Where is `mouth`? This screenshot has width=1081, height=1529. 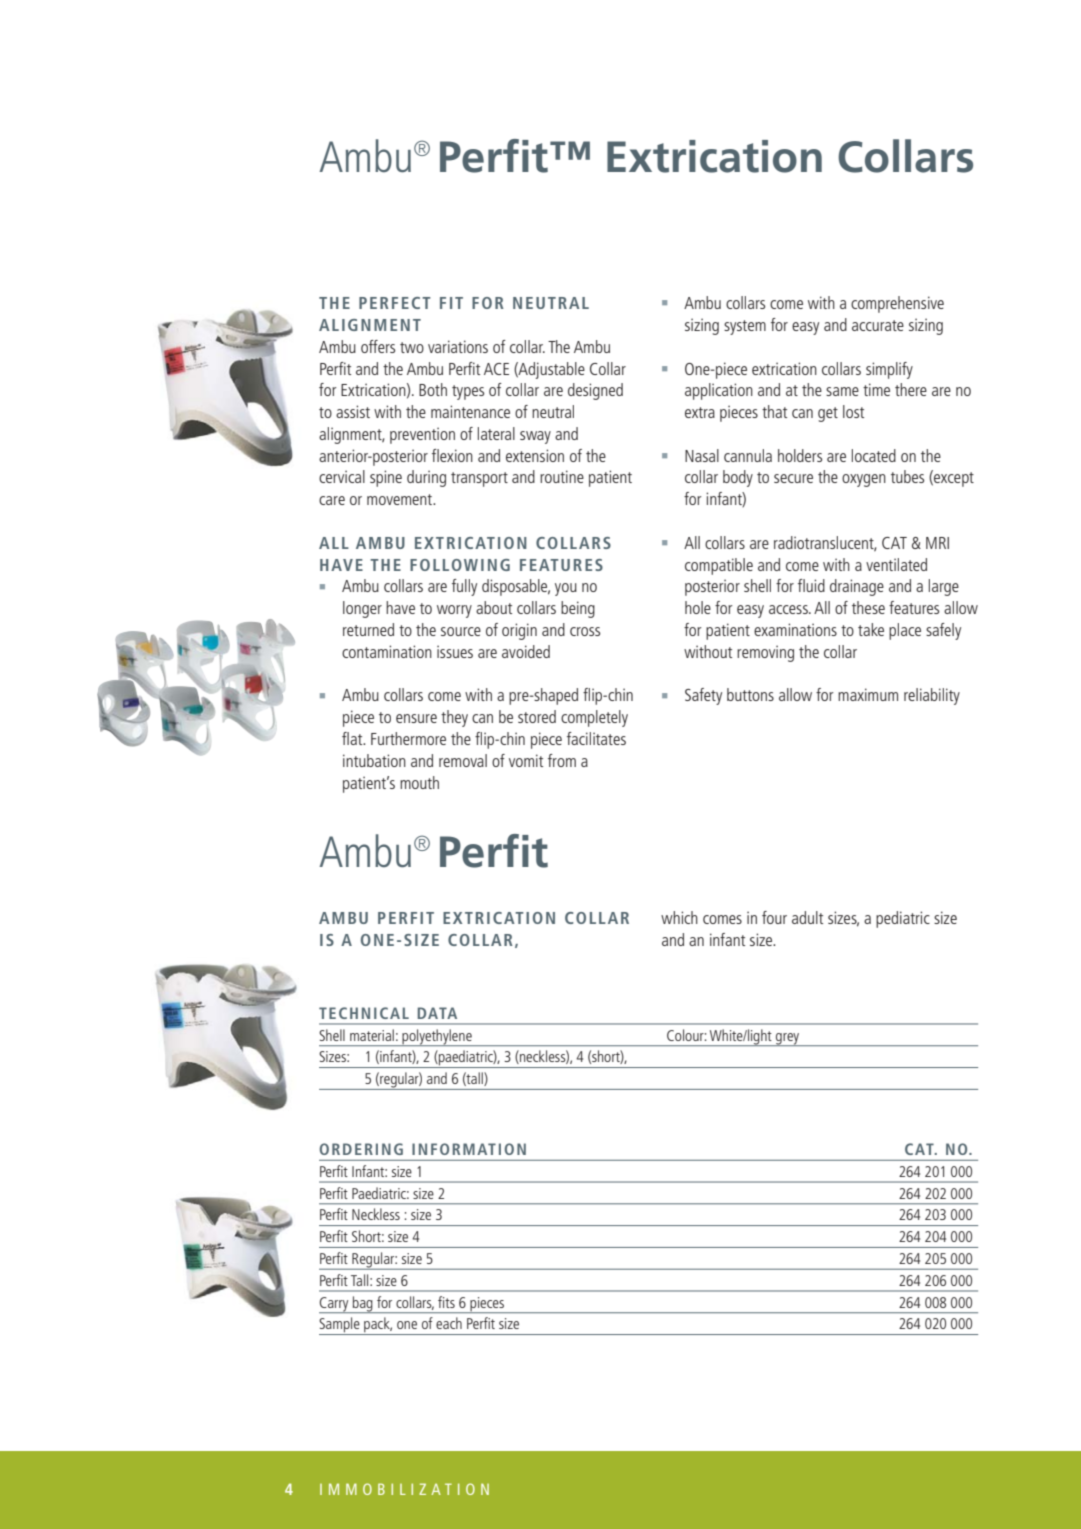
mouth is located at coordinates (419, 782).
